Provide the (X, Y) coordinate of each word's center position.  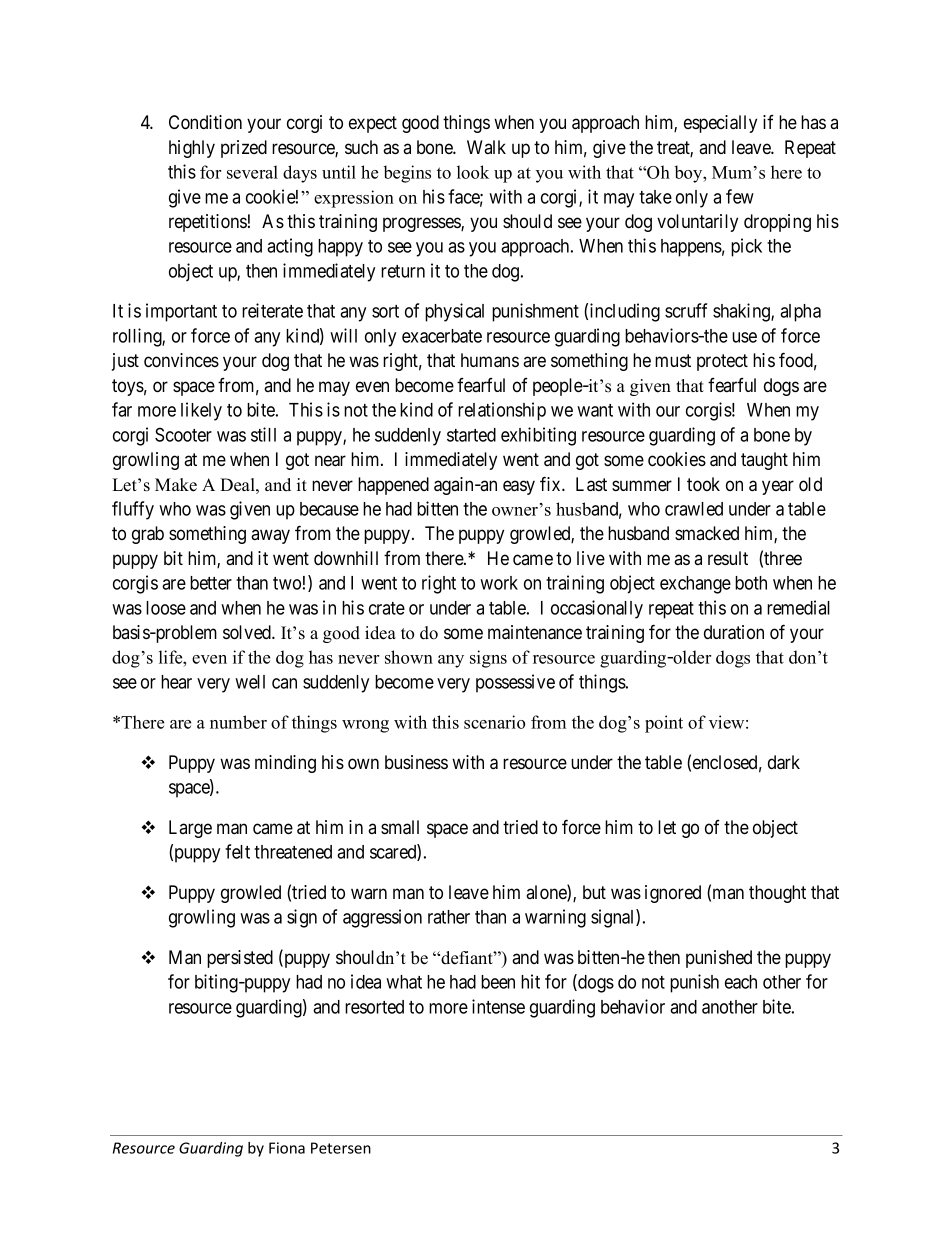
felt (237, 851)
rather (449, 917)
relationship (502, 411)
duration (734, 632)
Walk (486, 147)
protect (722, 362)
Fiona (287, 1148)
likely (201, 411)
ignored (673, 894)
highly (192, 149)
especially (720, 124)
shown (409, 657)
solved (248, 632)
